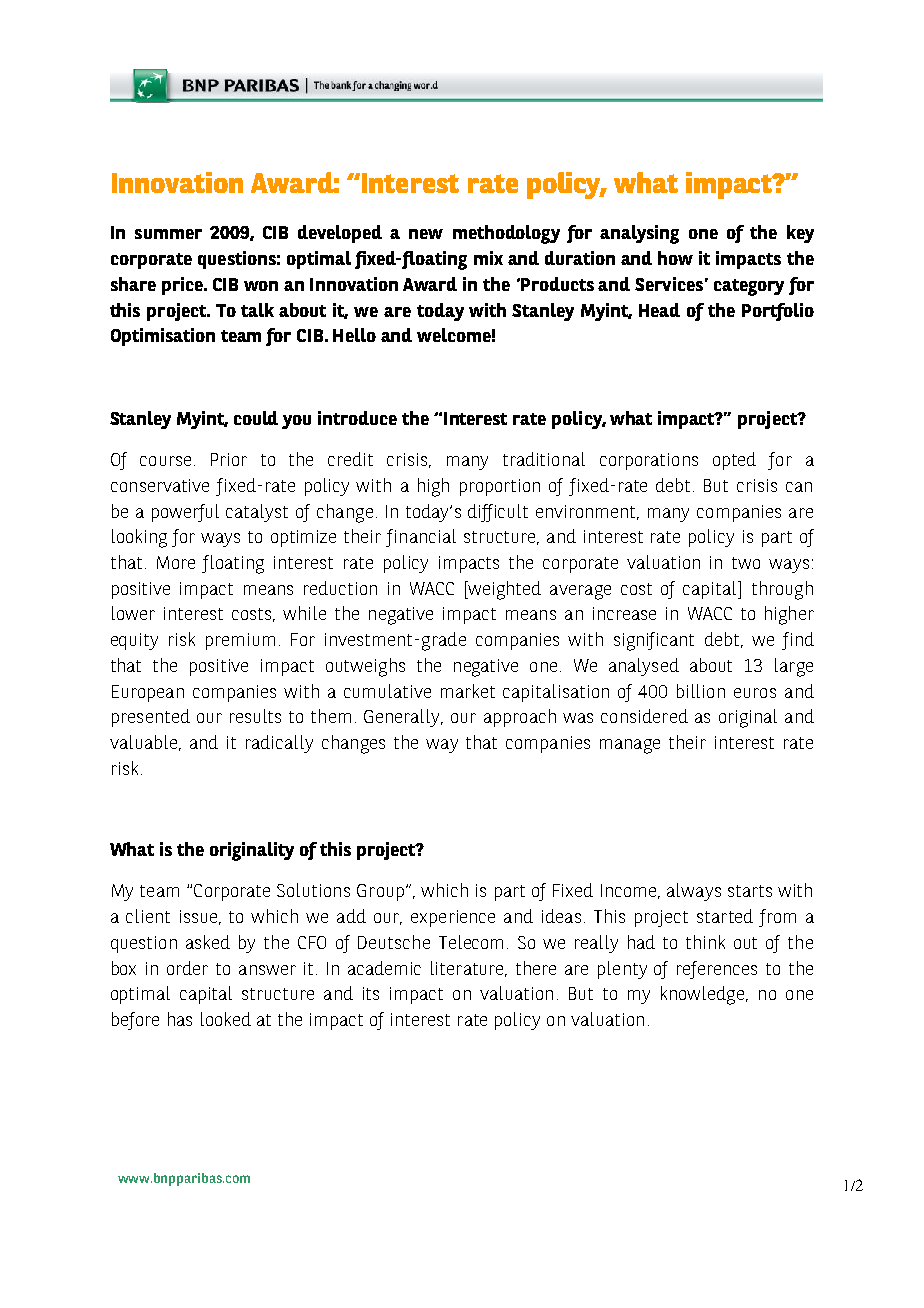 The image size is (924, 1308). I want to click on approach, so click(520, 718).
